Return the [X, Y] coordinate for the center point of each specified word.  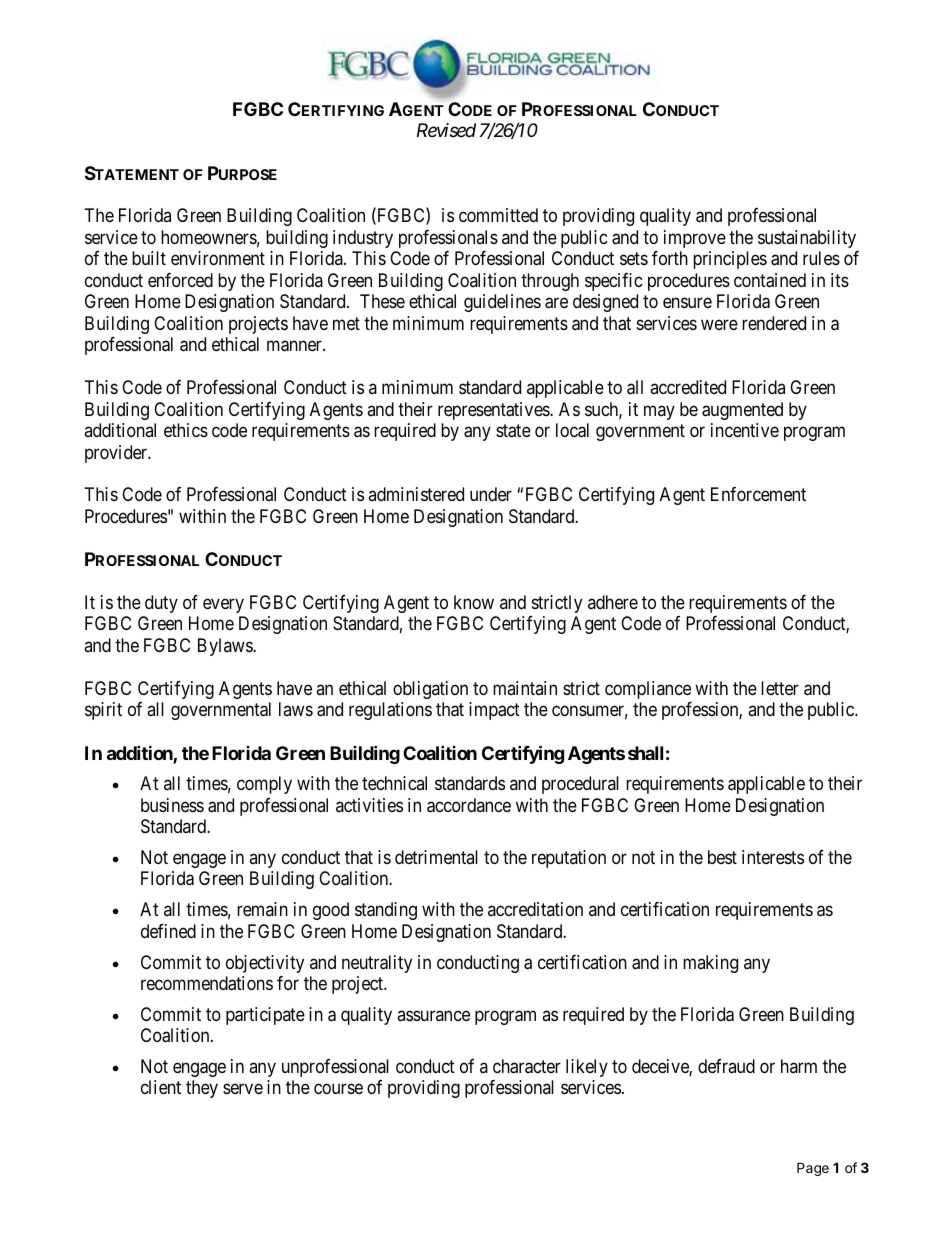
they [202, 1089]
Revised [446, 130]
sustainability [807, 239]
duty [161, 604]
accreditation [535, 909]
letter [780, 688]
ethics [186, 430]
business [172, 805]
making [710, 964]
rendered [774, 323]
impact [494, 711]
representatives [494, 411]
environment [218, 258]
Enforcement [758, 494]
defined [168, 931]
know [474, 602]
